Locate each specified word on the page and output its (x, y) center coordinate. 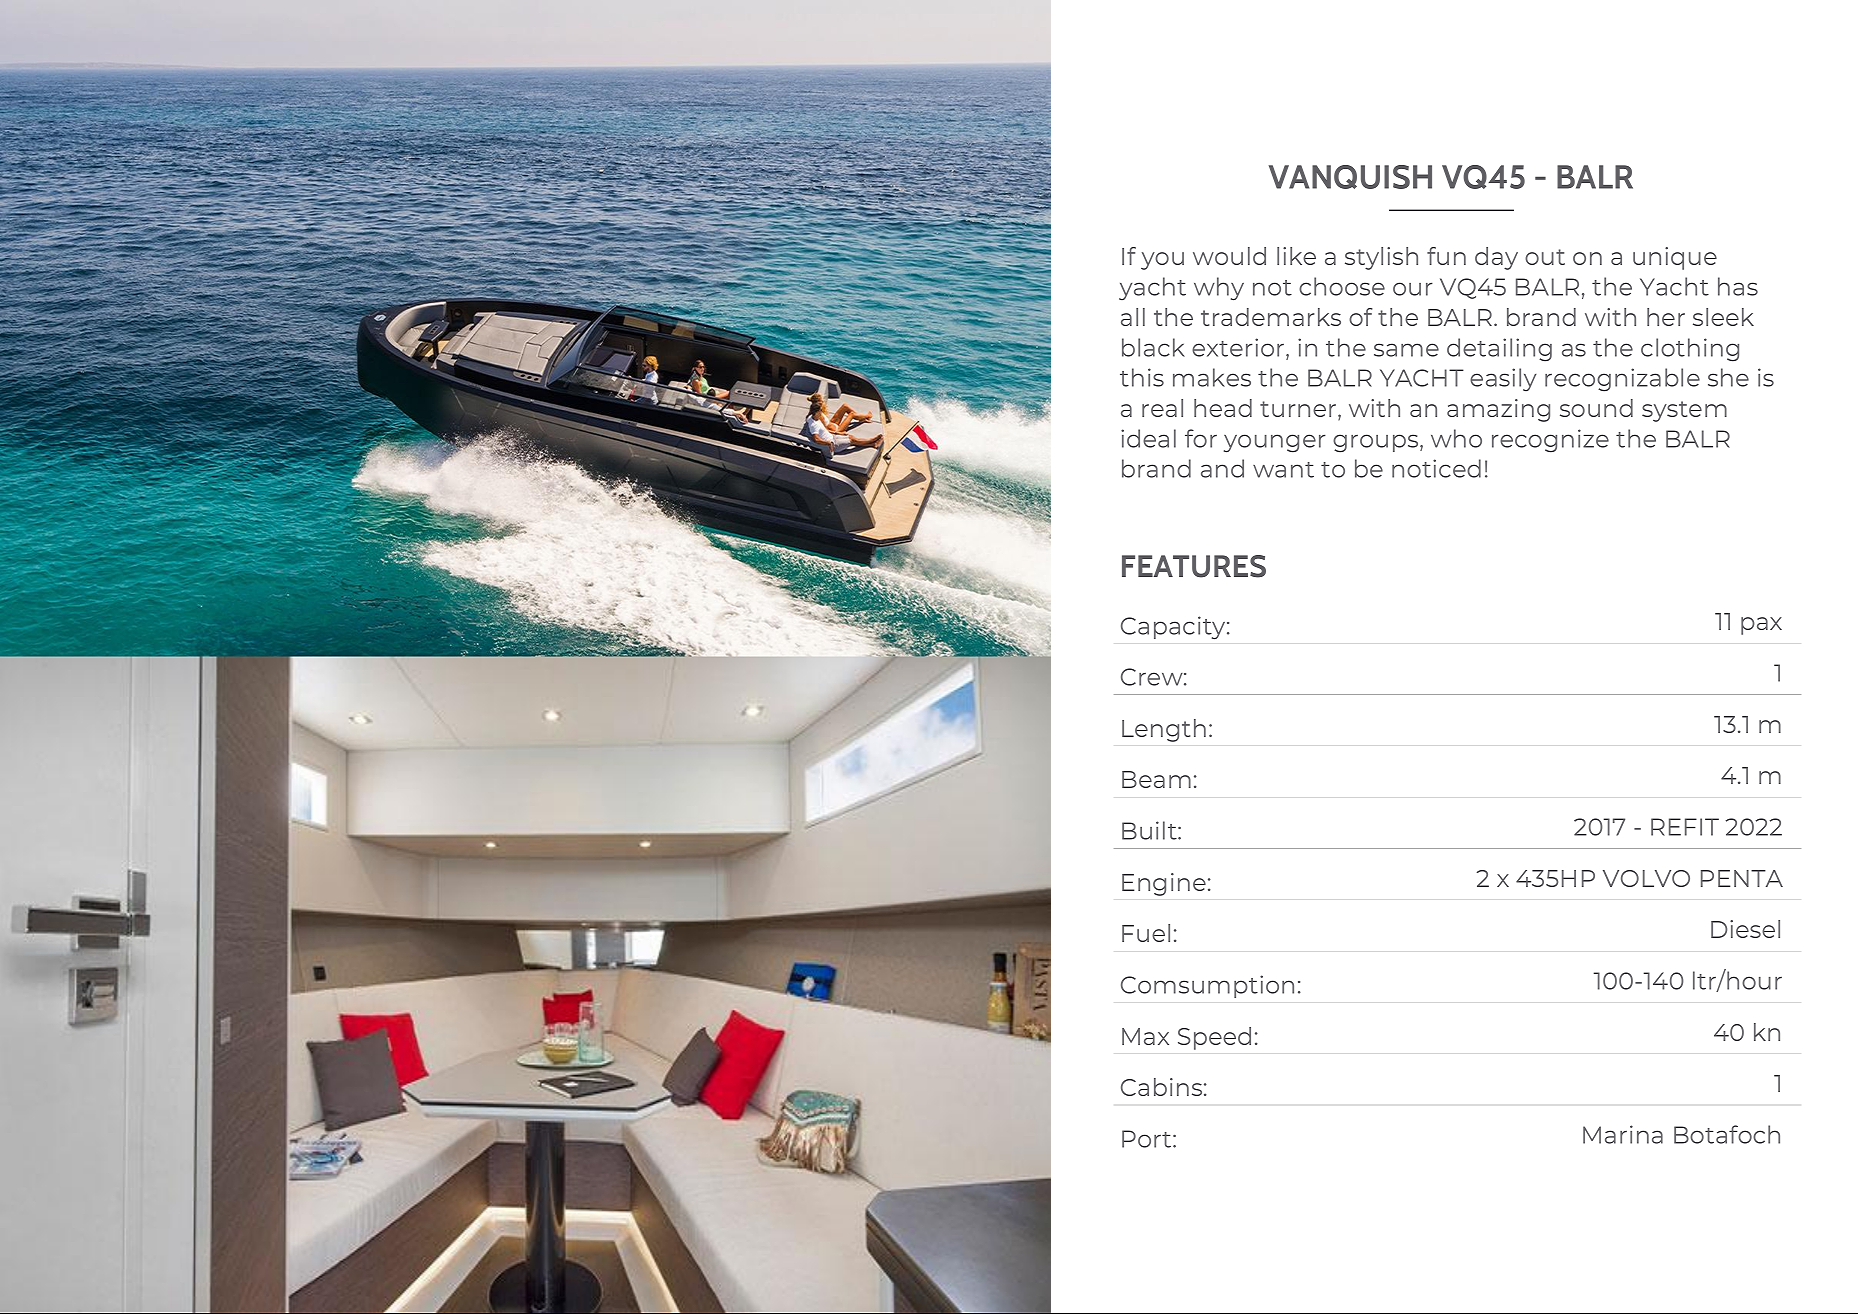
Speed (1214, 1038)
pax (1761, 626)
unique (1675, 258)
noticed (1436, 468)
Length (1164, 730)
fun (1446, 256)
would (1229, 256)
